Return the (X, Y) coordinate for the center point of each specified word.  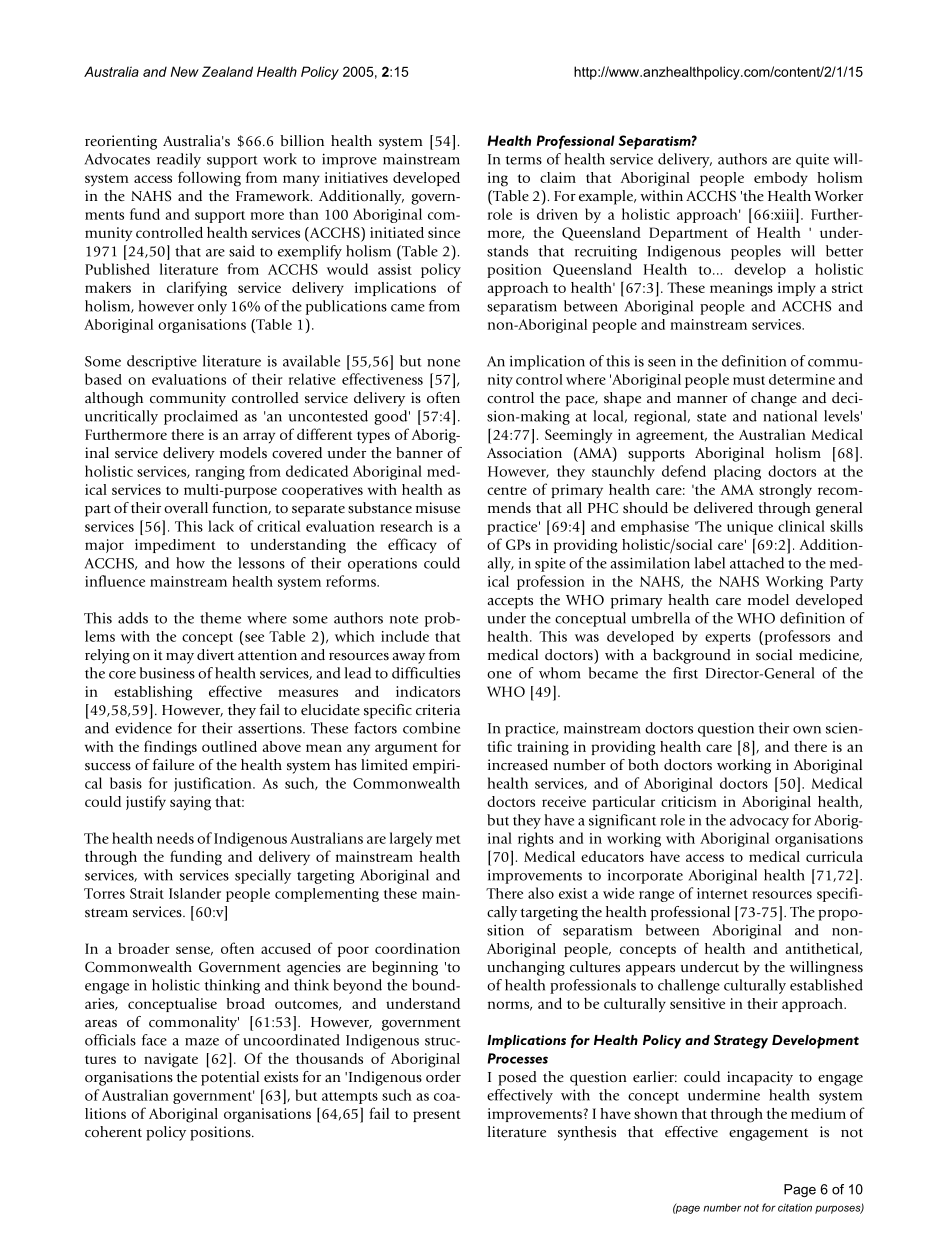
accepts (510, 602)
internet (722, 893)
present (437, 1116)
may (180, 658)
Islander (195, 893)
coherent (113, 1132)
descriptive (162, 362)
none (443, 363)
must (749, 380)
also (541, 893)
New (185, 71)
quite (812, 161)
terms (523, 160)
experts (728, 639)
